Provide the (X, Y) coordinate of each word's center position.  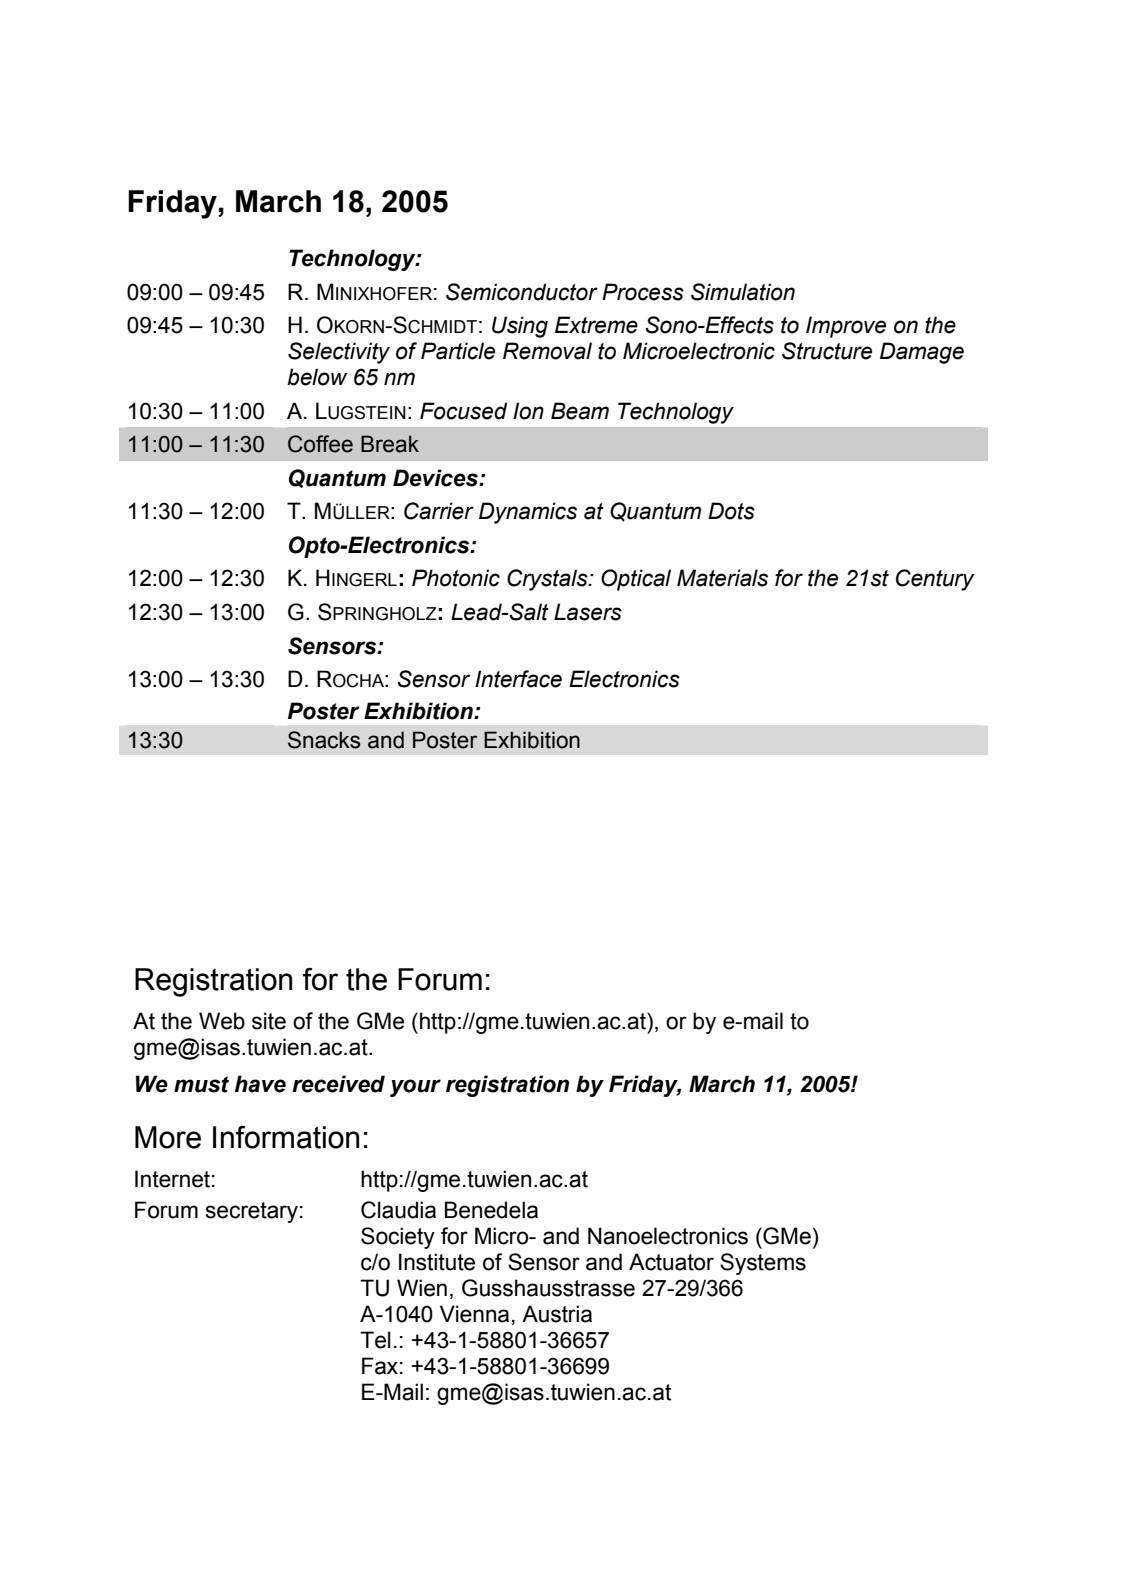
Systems (763, 1264)
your (415, 1088)
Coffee (320, 444)
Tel (375, 1340)
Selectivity (339, 353)
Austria (557, 1314)
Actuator (671, 1262)
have (260, 1084)
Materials (722, 578)
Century (935, 580)
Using (520, 327)
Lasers (588, 612)
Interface (518, 679)
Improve (846, 327)
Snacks (324, 740)
